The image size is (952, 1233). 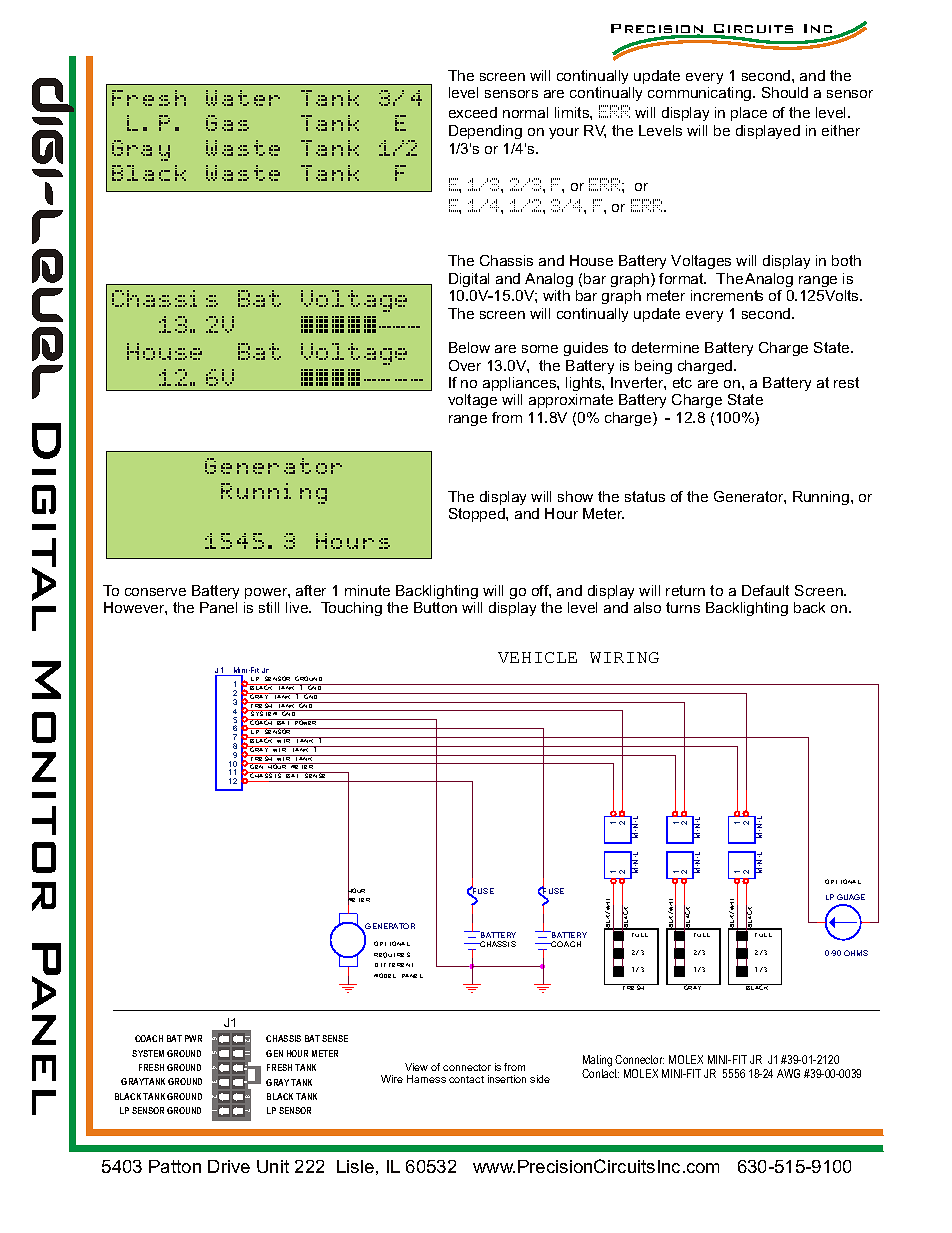 I want to click on place, so click(x=749, y=114).
